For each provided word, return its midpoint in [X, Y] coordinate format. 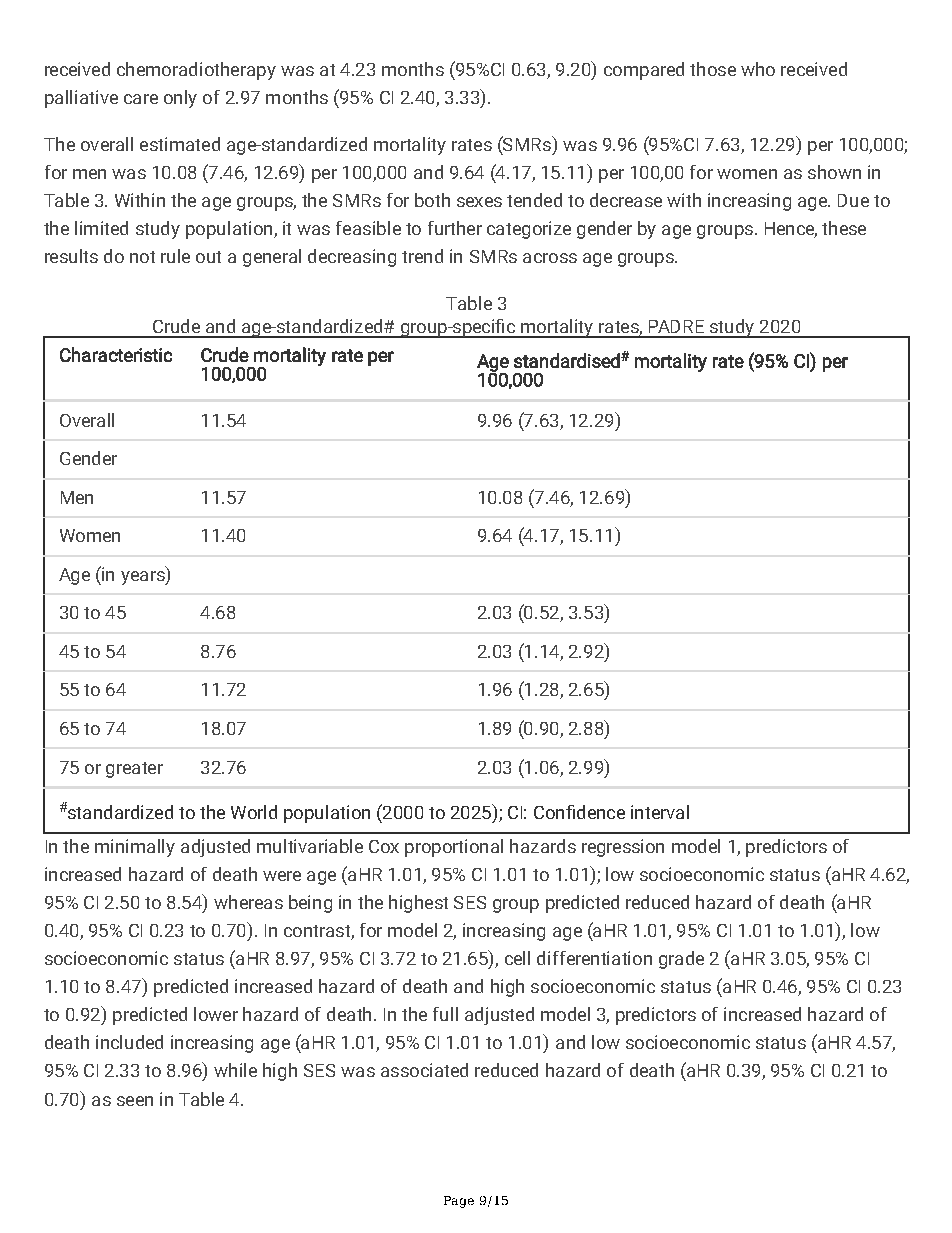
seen [135, 1101]
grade [681, 960]
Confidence [579, 812]
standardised [568, 360]
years [144, 578]
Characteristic [116, 354]
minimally [135, 848]
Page [459, 1202]
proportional [454, 848]
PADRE [676, 326]
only [180, 99]
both [432, 200]
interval [660, 812]
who [758, 69]
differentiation [594, 958]
